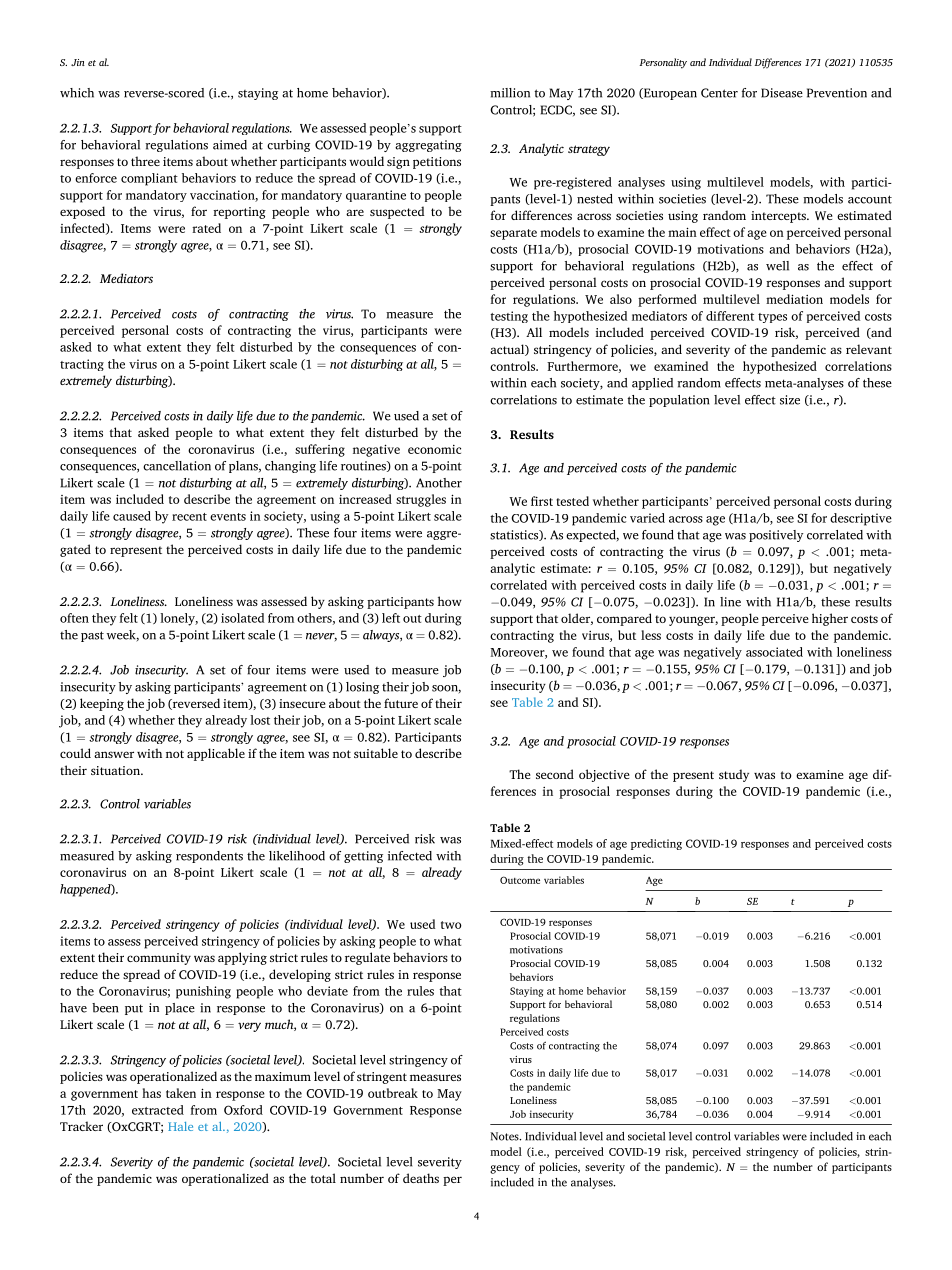 This screenshot has width=952, height=1270. What do you see at coordinates (177, 466) in the screenshot?
I see `cancellation` at bounding box center [177, 466].
